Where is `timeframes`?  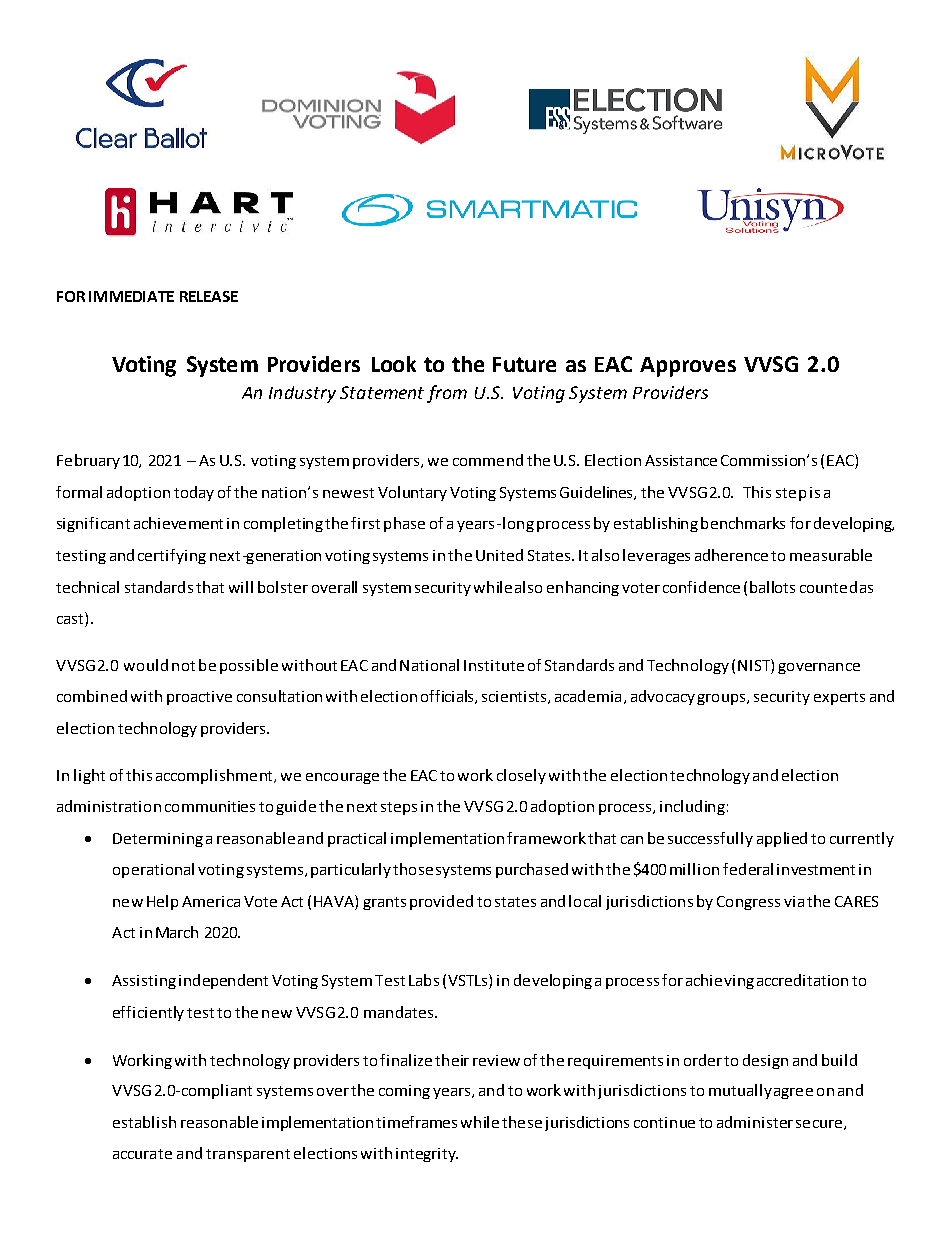
timeframes is located at coordinates (416, 1122).
